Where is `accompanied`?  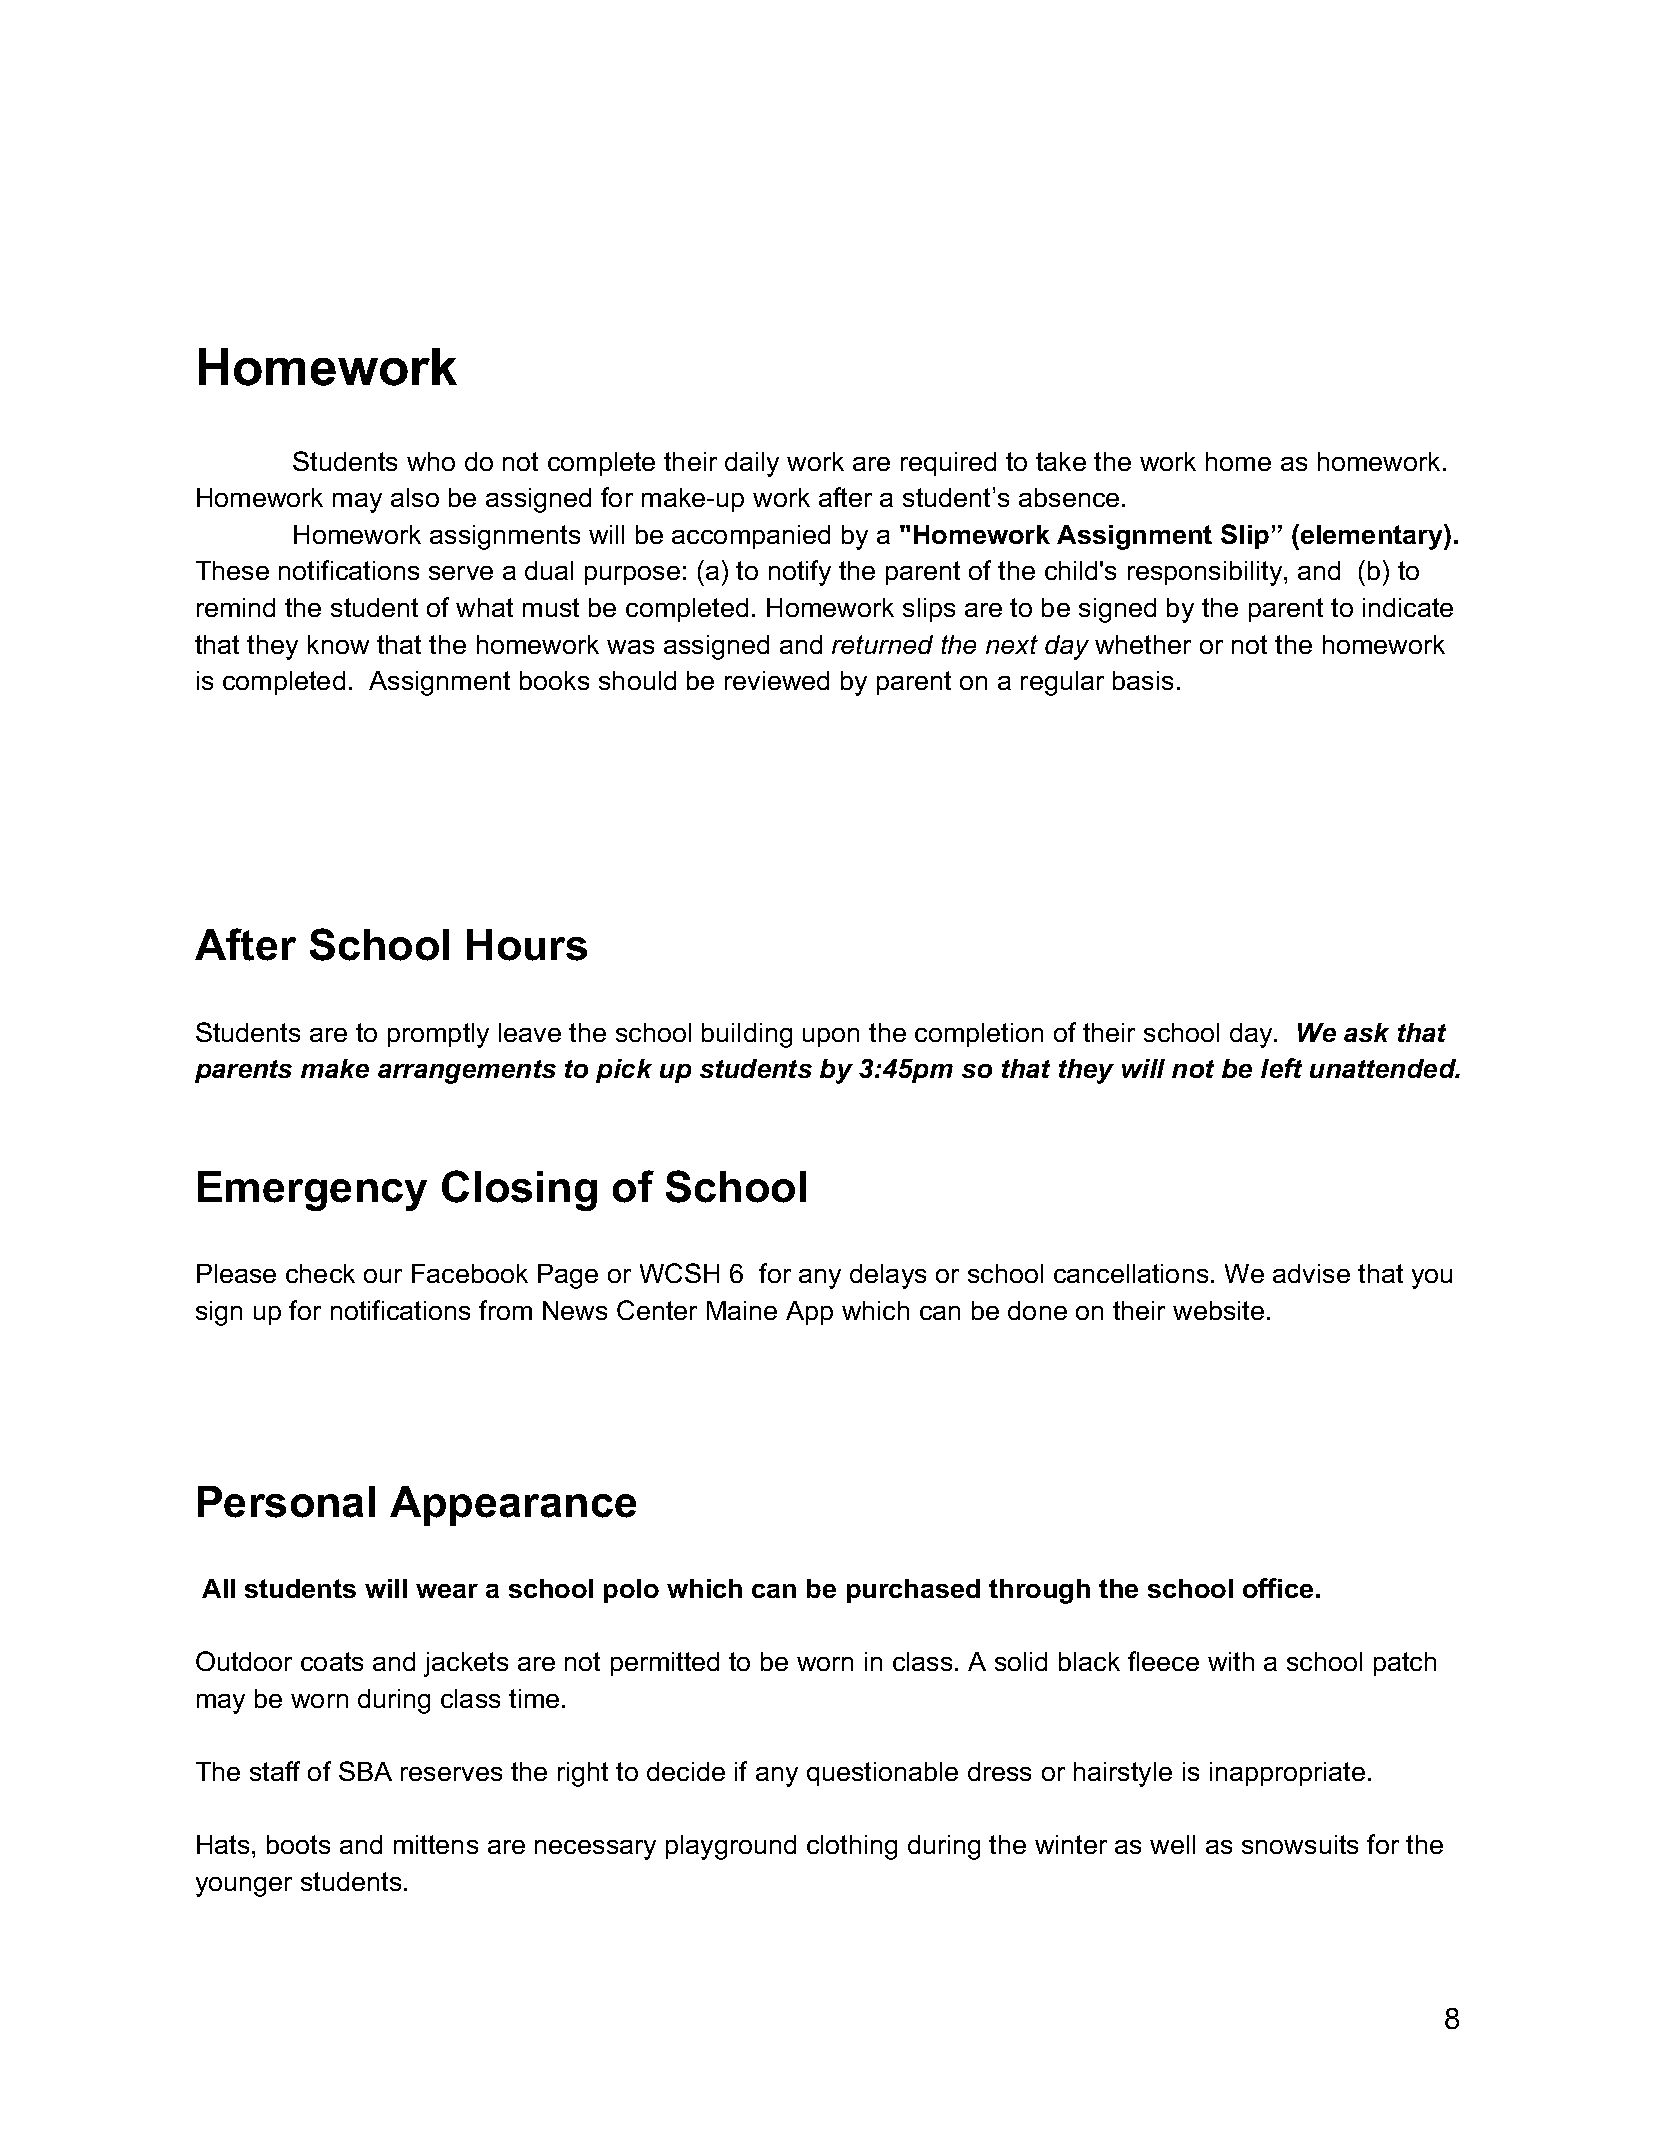 accompanied is located at coordinates (751, 537).
